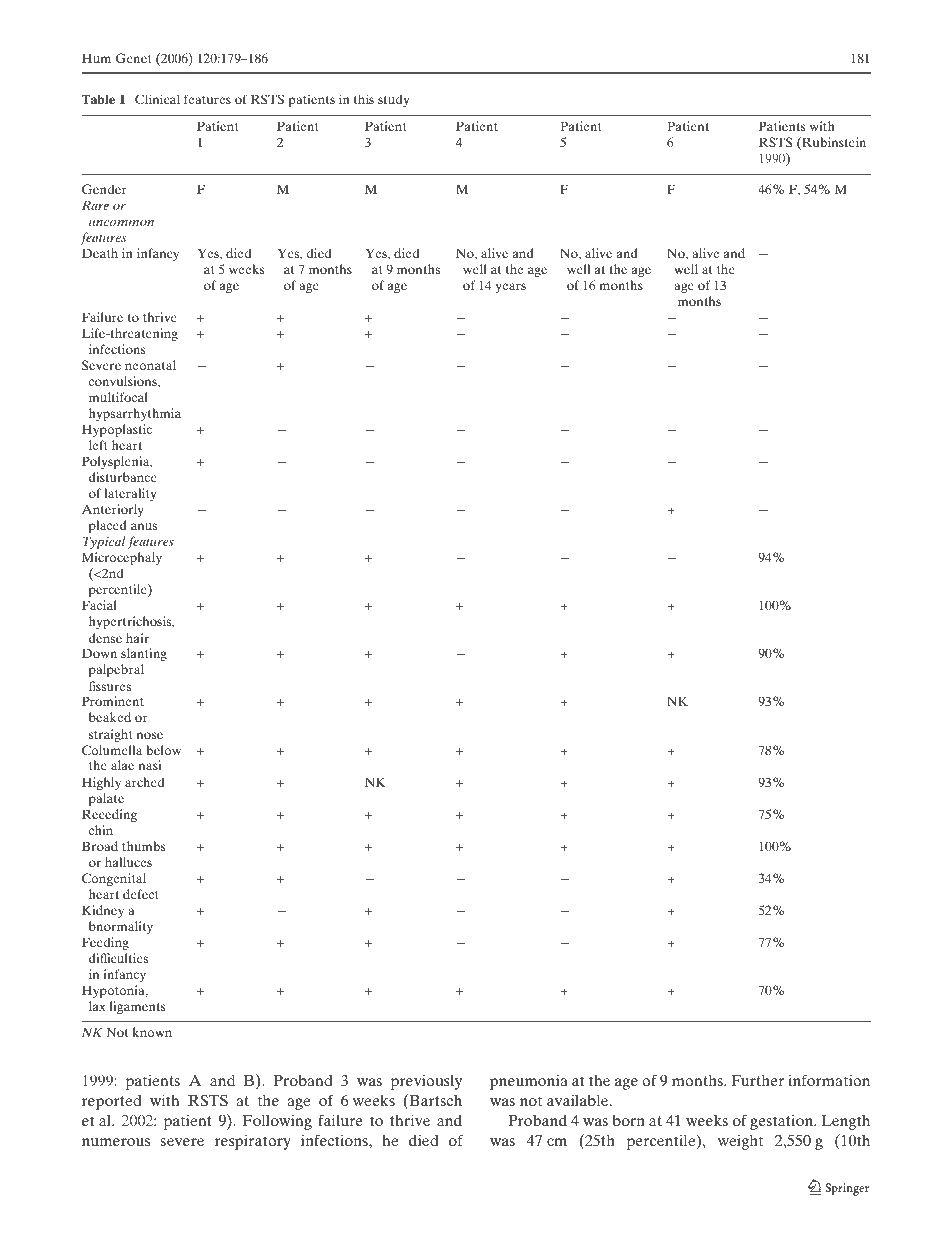 The height and width of the image is (1257, 952). Describe the element at coordinates (783, 1122) in the image. I see `gestation` at that location.
